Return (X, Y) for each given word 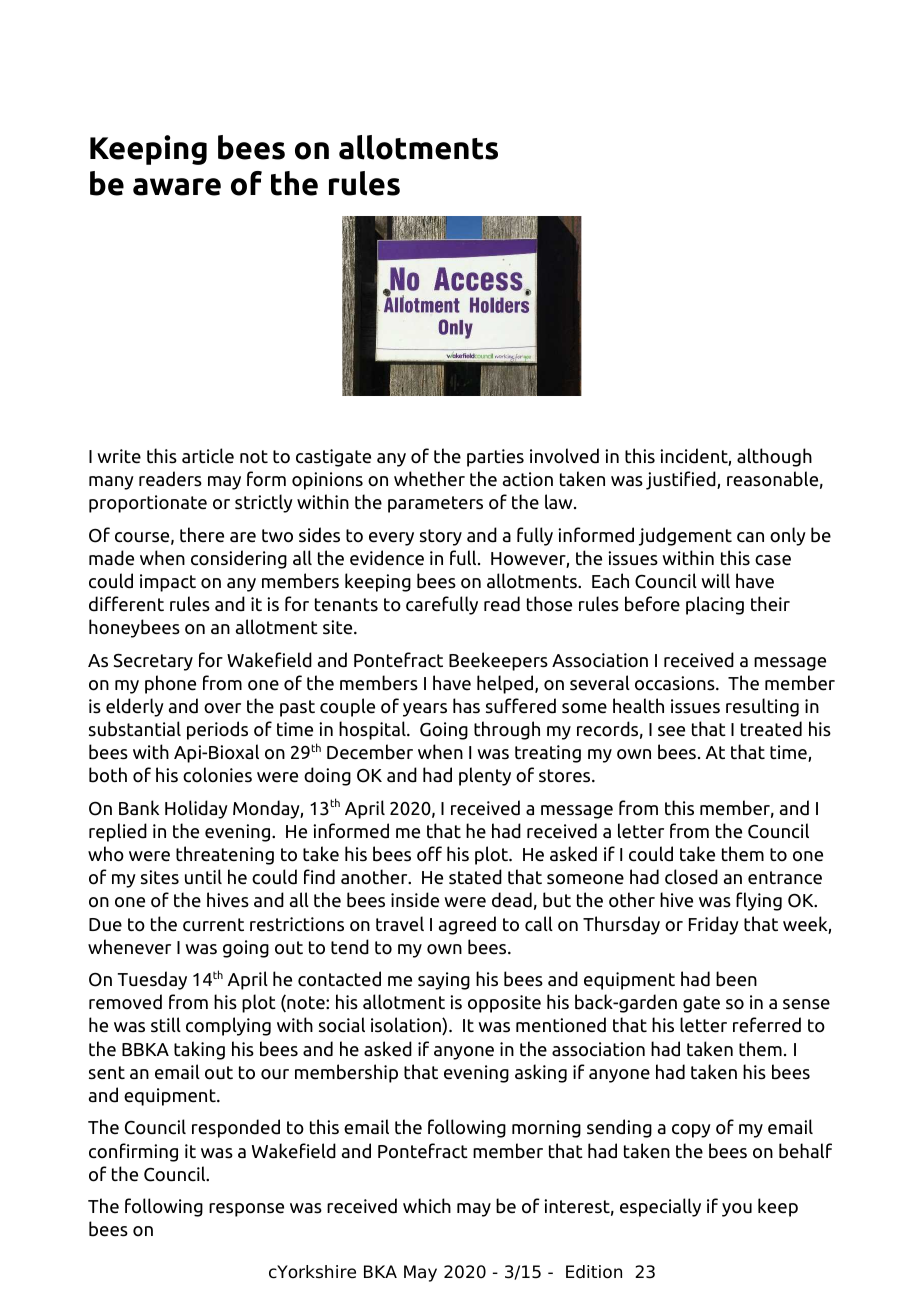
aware (177, 187)
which (427, 1206)
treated (771, 729)
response (246, 1210)
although (774, 457)
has (466, 706)
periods (217, 730)
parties (495, 458)
